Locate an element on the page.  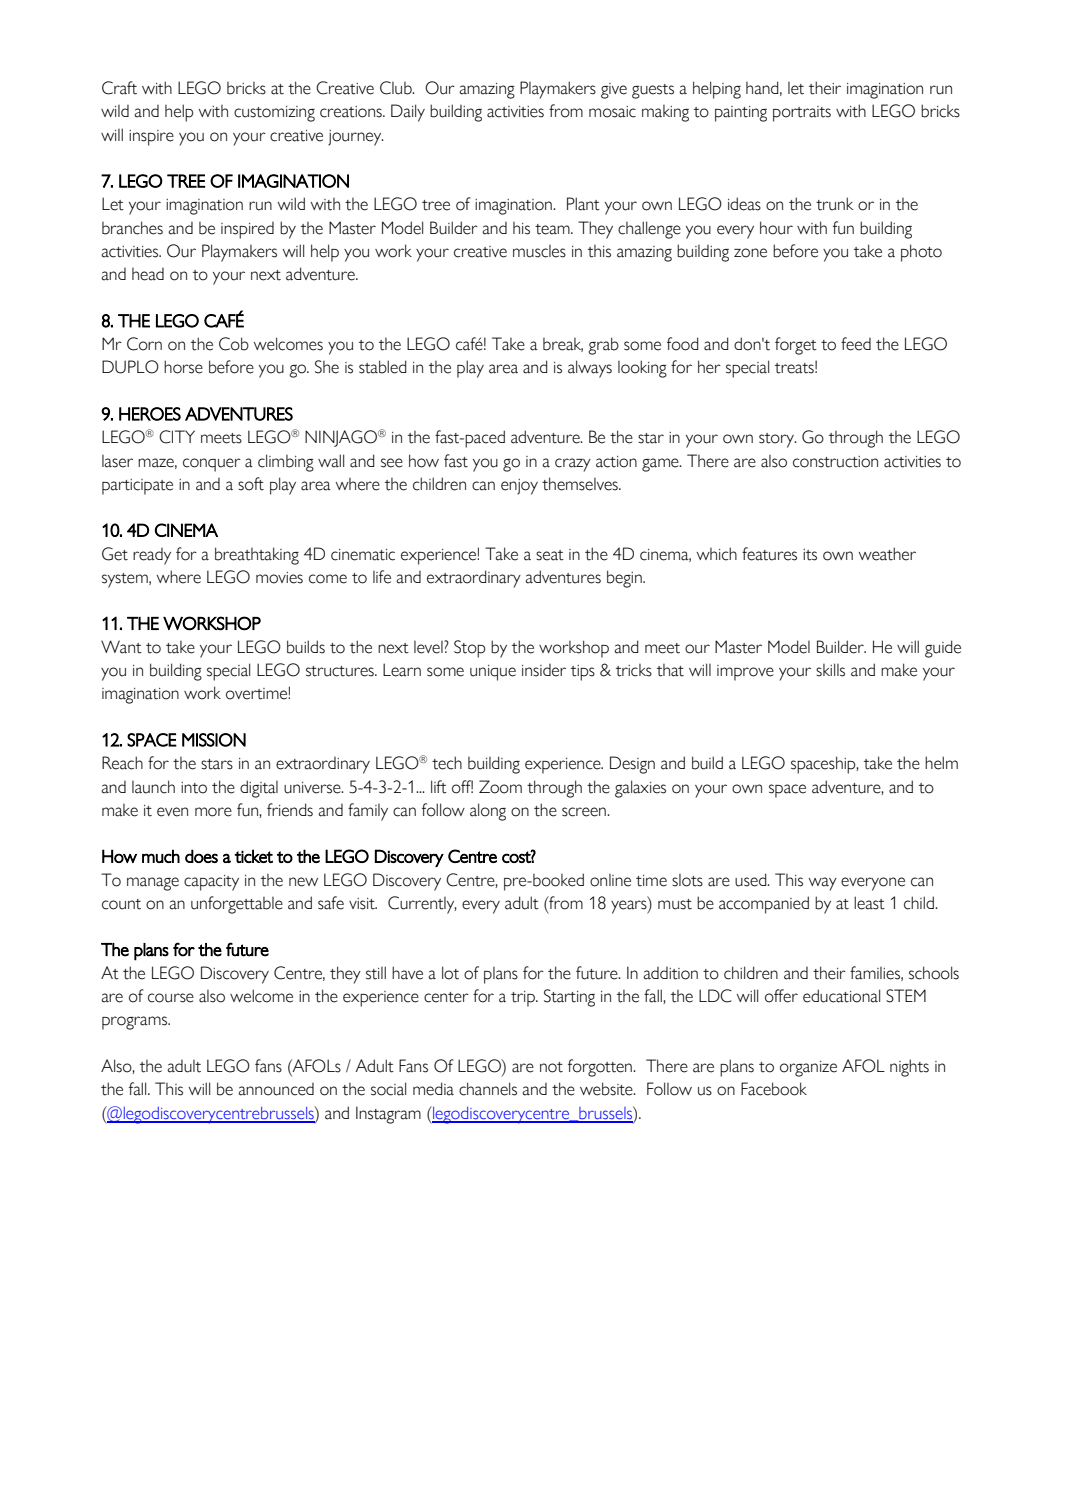
Cob is located at coordinates (234, 344).
